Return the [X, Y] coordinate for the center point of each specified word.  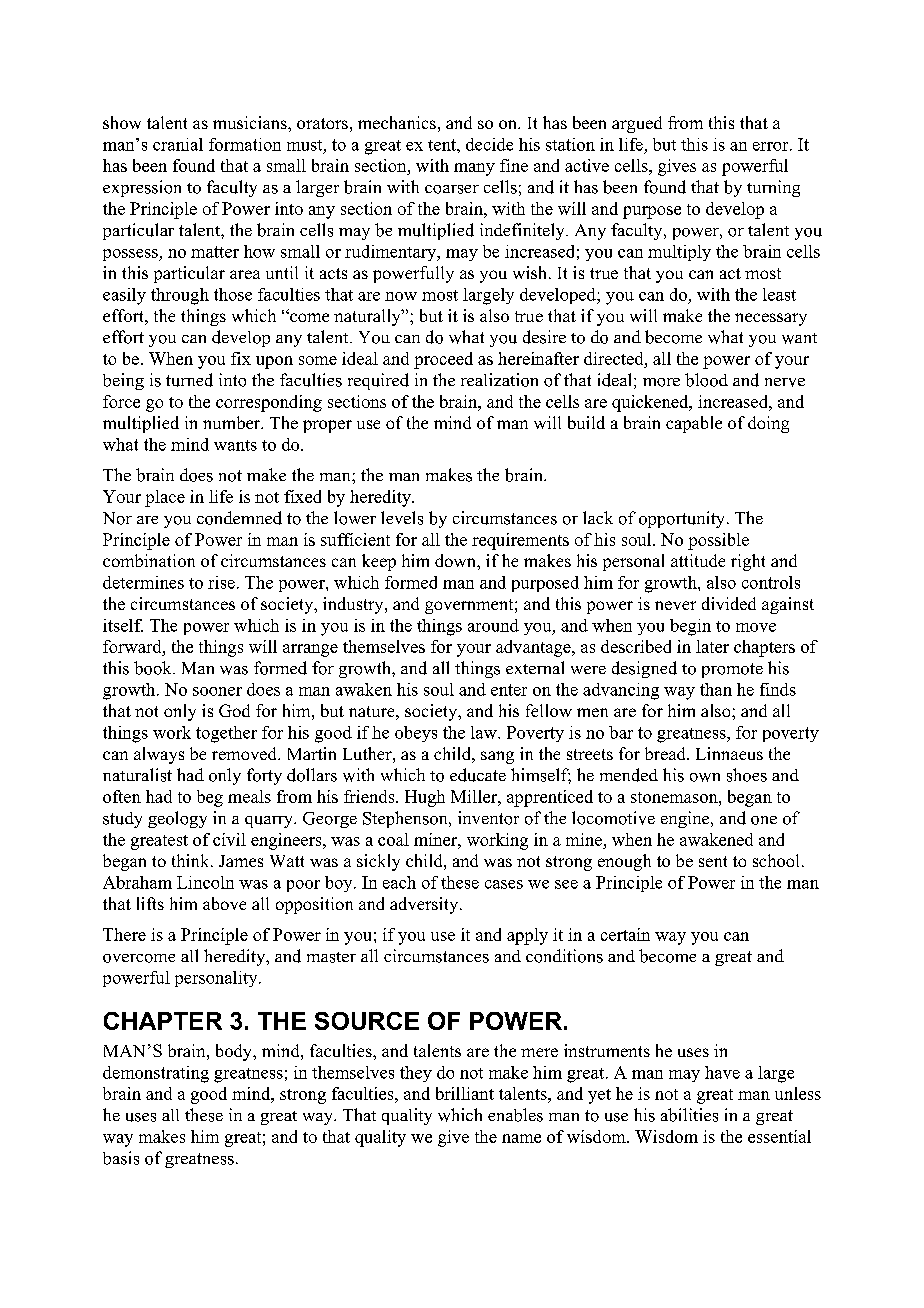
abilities [689, 1115]
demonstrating [156, 1074]
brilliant [465, 1093]
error [772, 146]
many [474, 169]
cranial [178, 144]
